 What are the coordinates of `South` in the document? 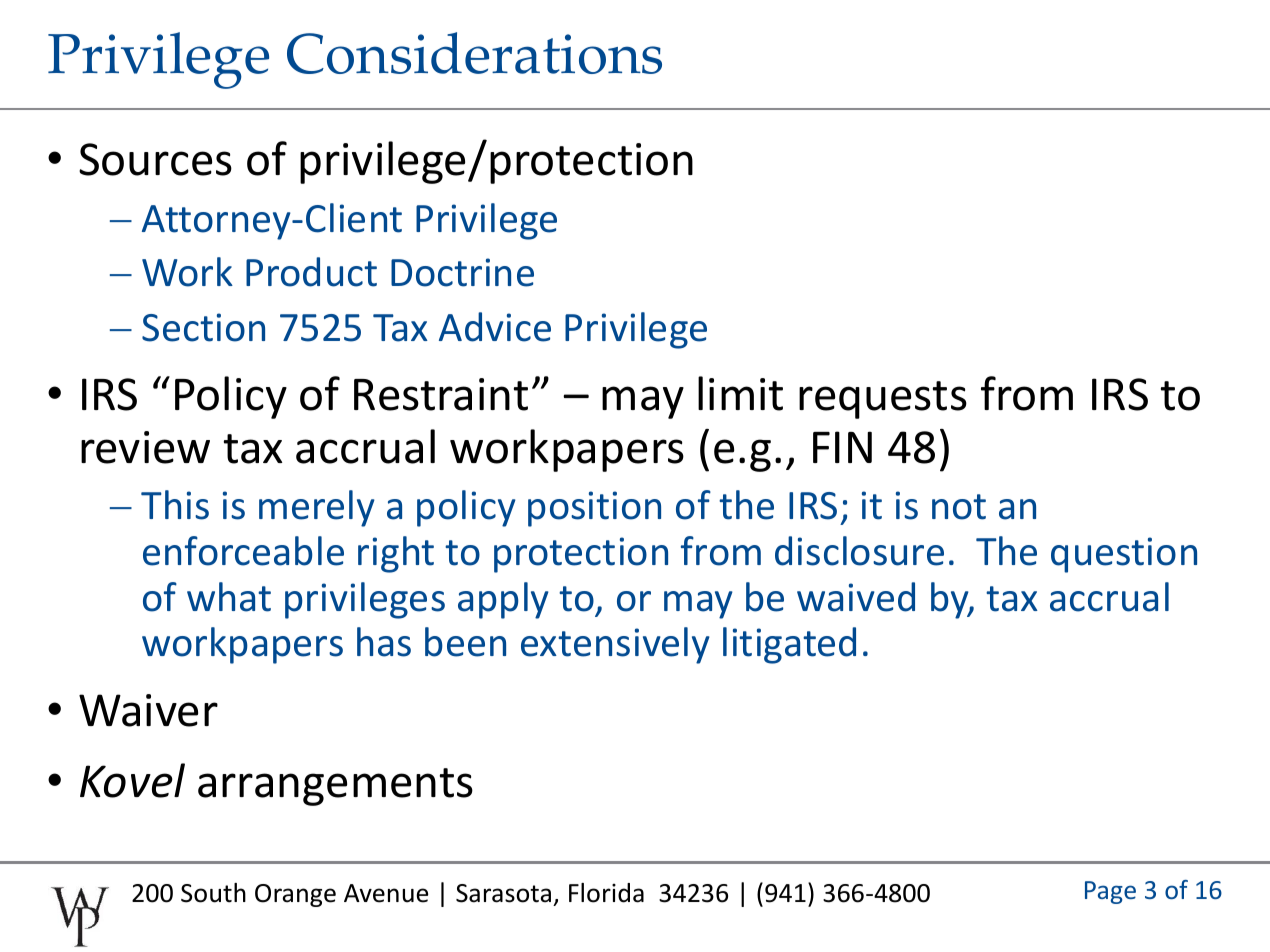 It's located at (213, 893).
